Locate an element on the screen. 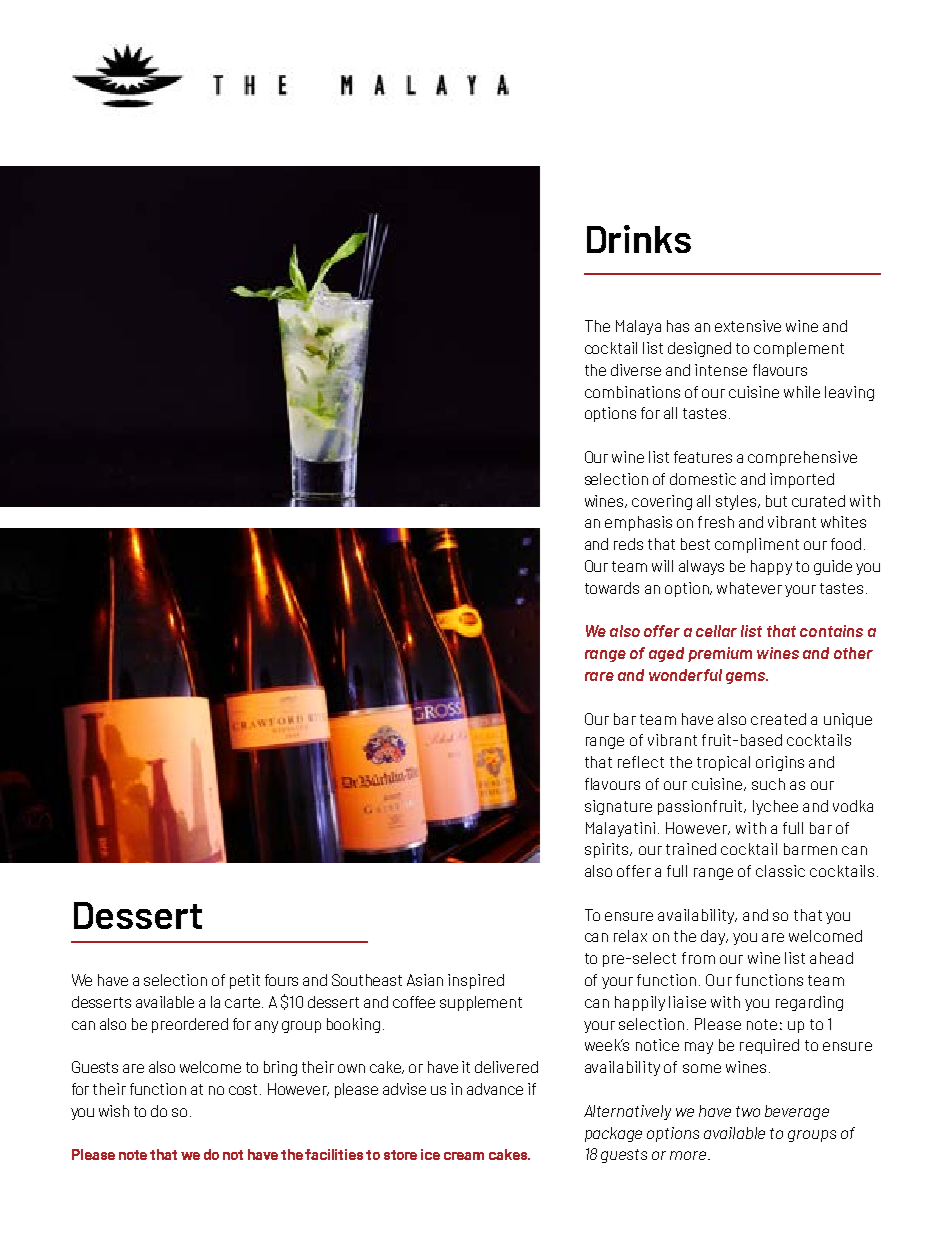 This screenshot has width=952, height=1233. spirits is located at coordinates (608, 850).
